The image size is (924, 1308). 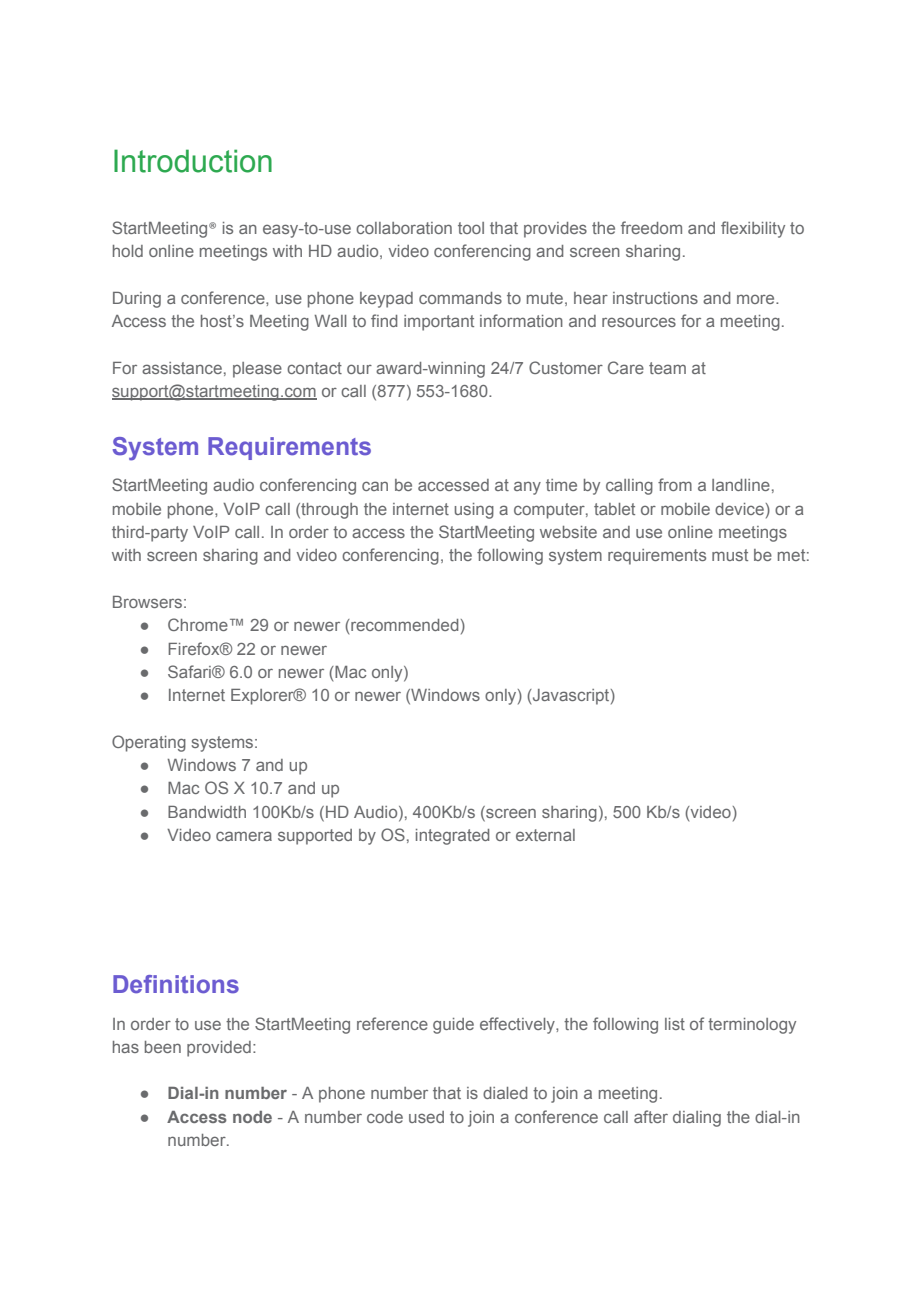 What do you see at coordinates (651, 1116) in the screenshot?
I see `after` at bounding box center [651, 1116].
